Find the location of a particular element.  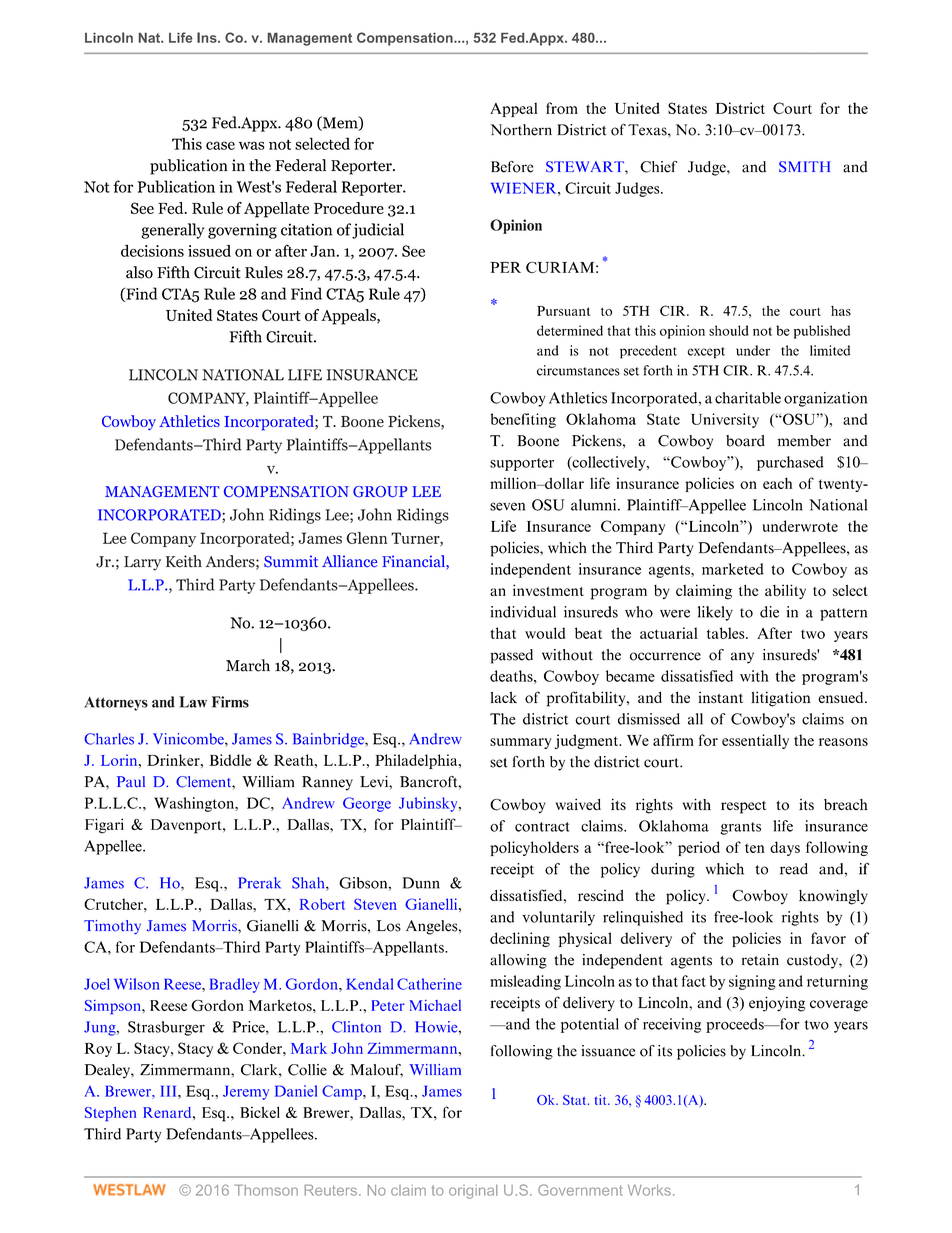

March is located at coordinates (248, 665).
